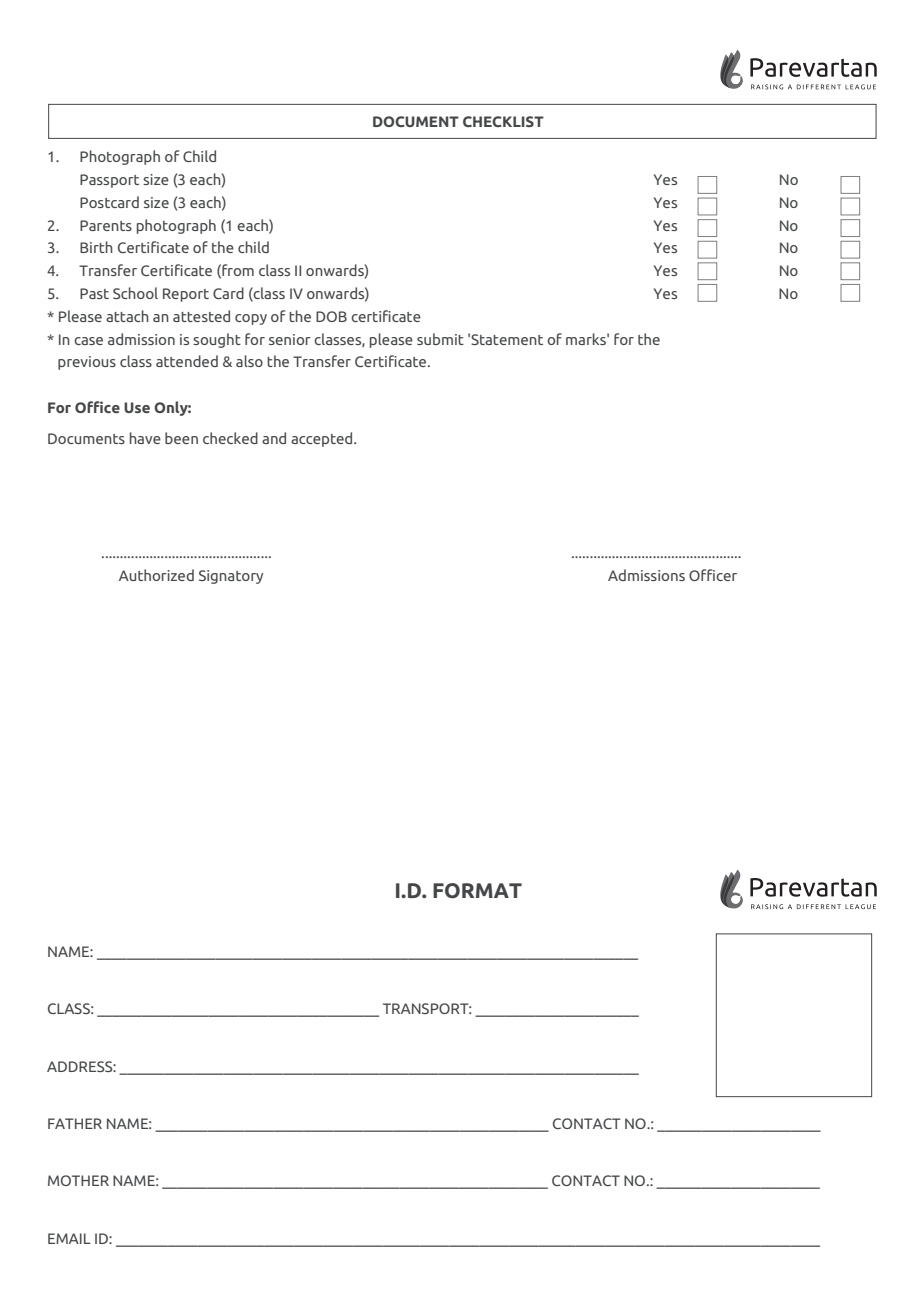 This screenshot has width=924, height=1296. What do you see at coordinates (69, 1238) in the screenshot?
I see `EMAIL` at bounding box center [69, 1238].
